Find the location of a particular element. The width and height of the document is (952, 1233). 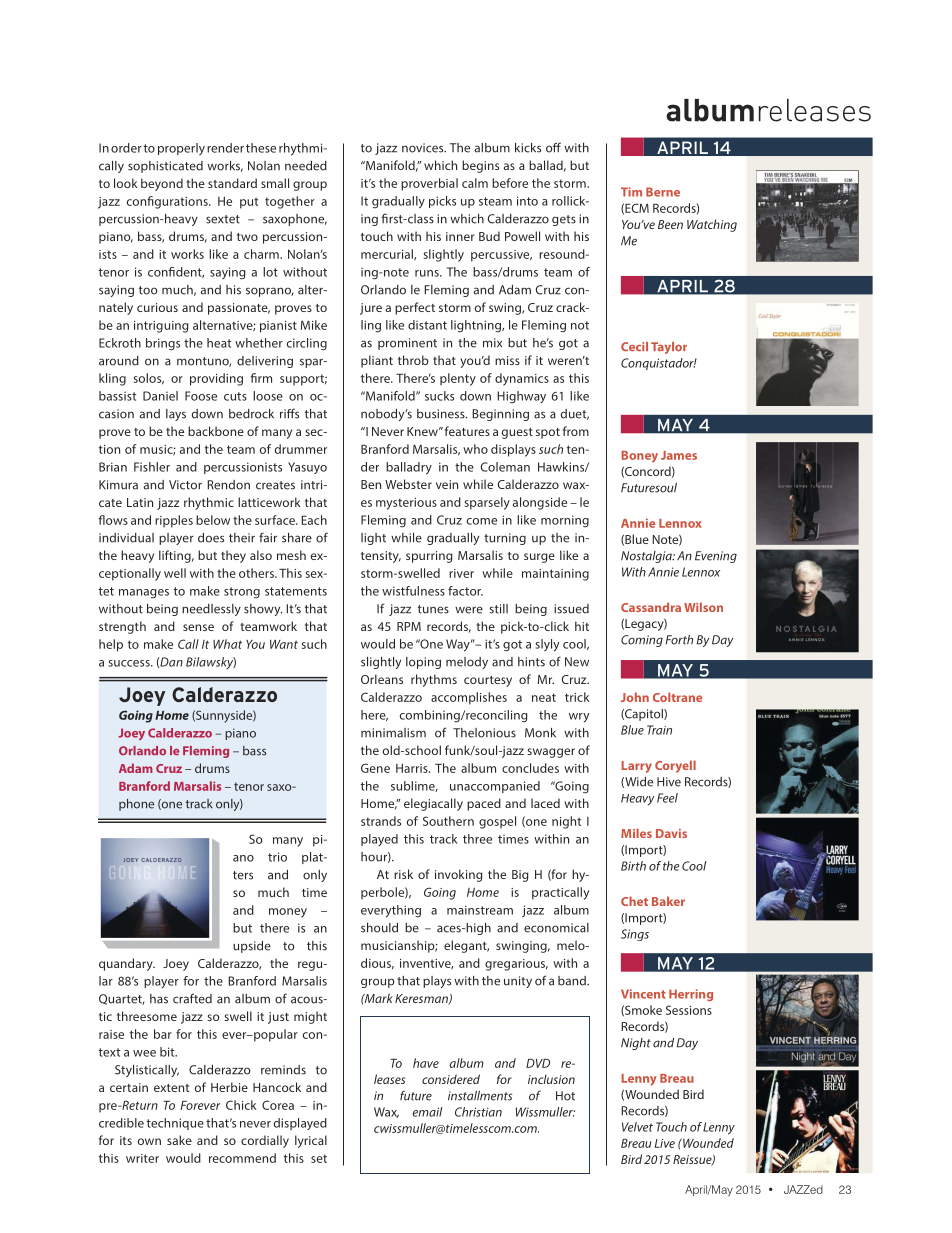

Miles is located at coordinates (636, 833).
